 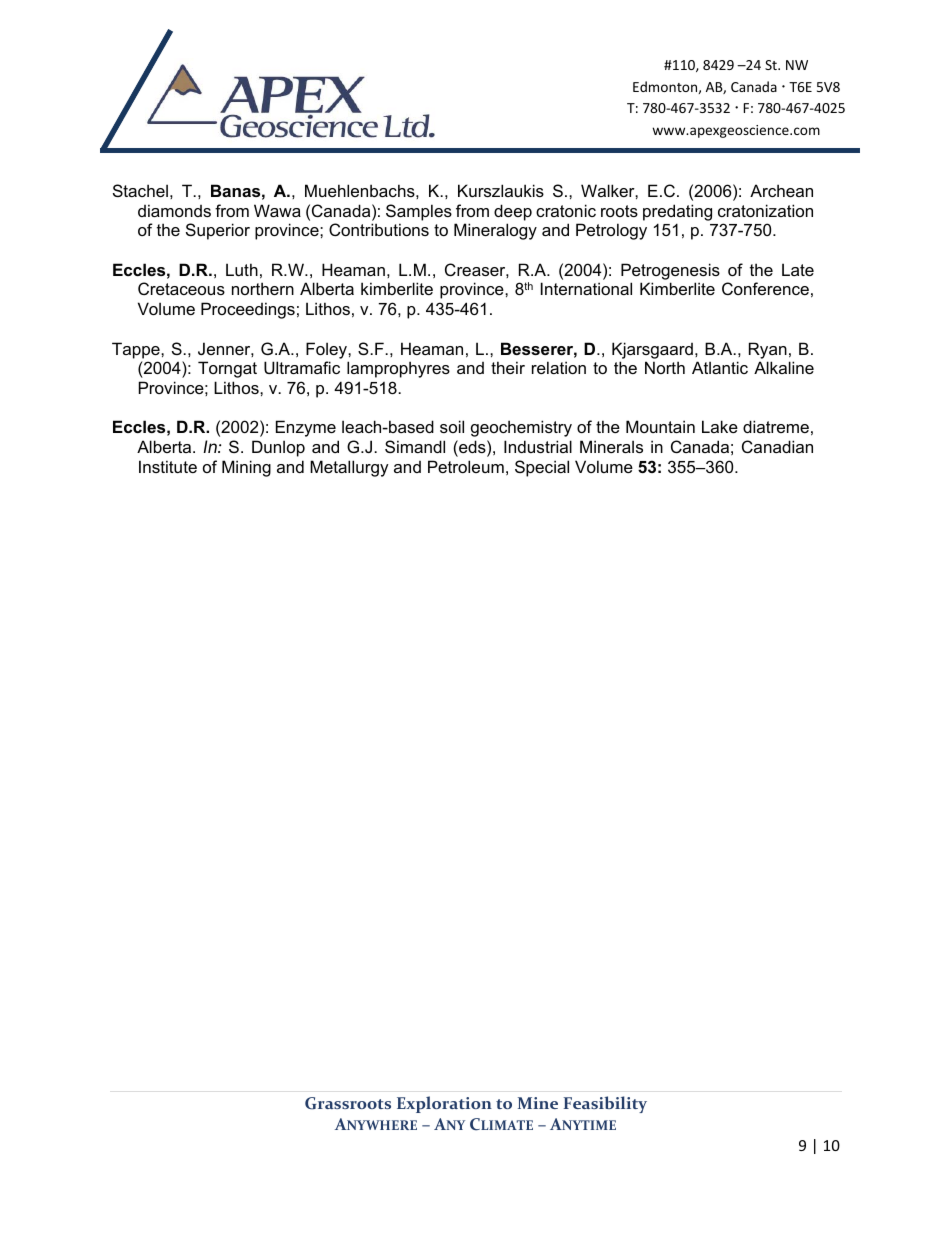 What do you see at coordinates (466, 466) in the image?
I see `Petroleum` at bounding box center [466, 466].
